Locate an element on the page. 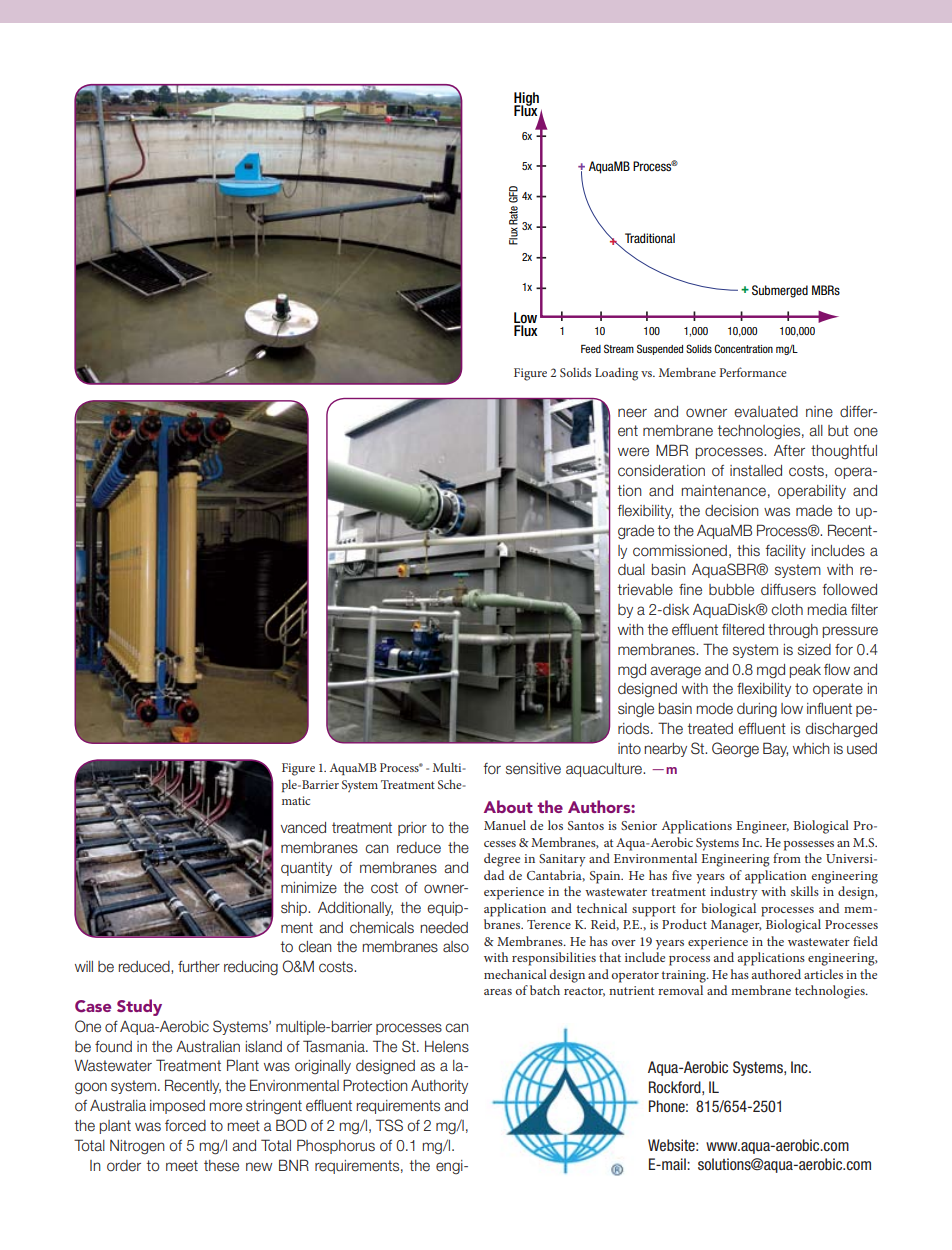 This image has width=952, height=1250. decision is located at coordinates (732, 511).
